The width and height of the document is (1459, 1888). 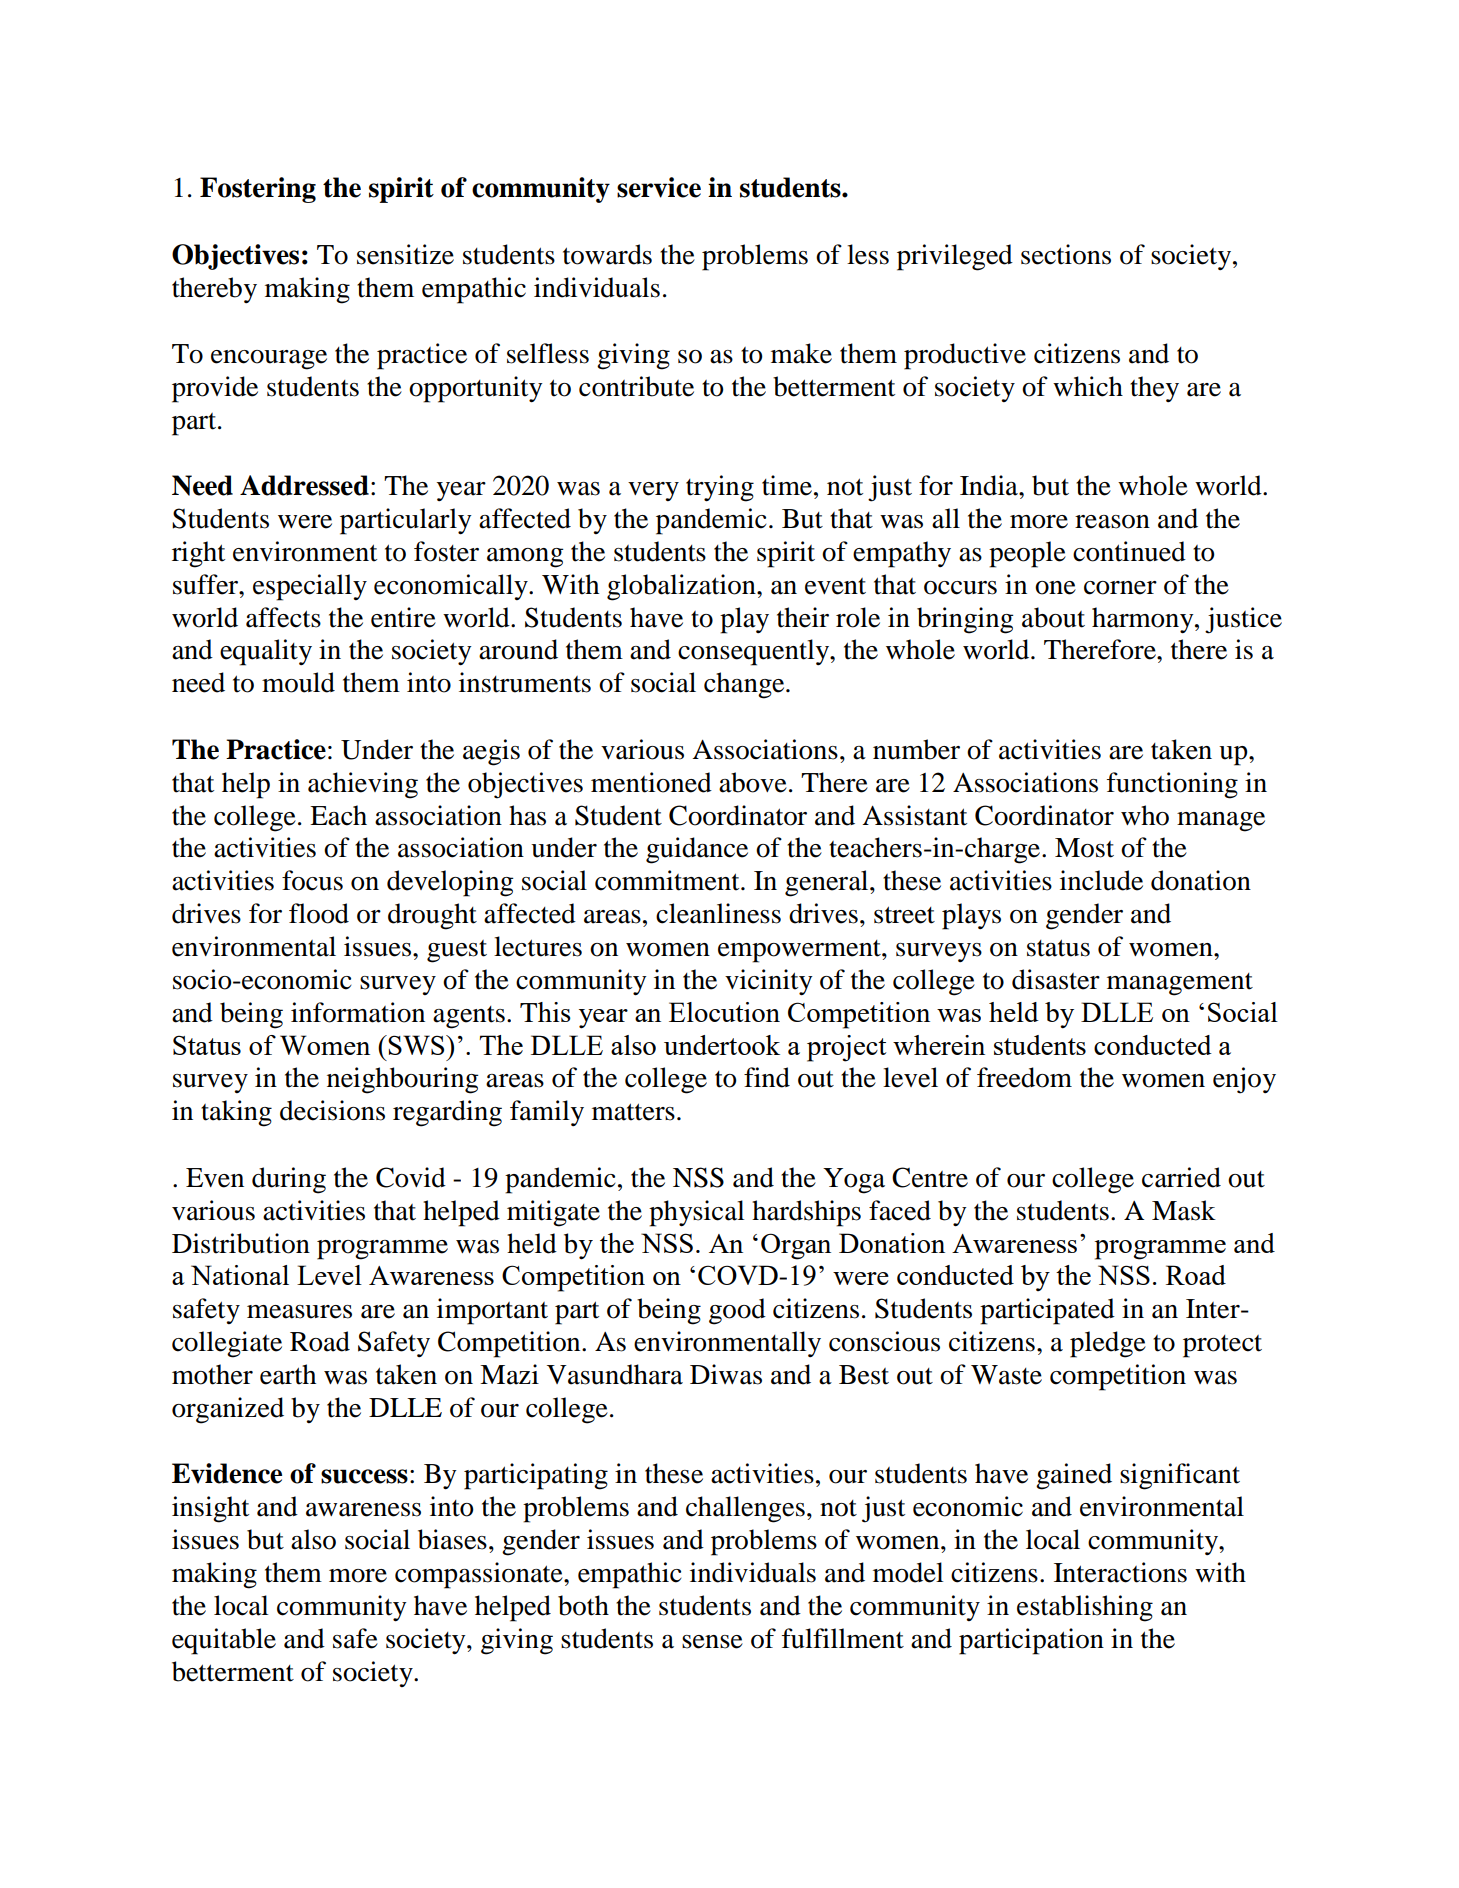 What do you see at coordinates (1144, 620) in the document?
I see `harmony` at bounding box center [1144, 620].
